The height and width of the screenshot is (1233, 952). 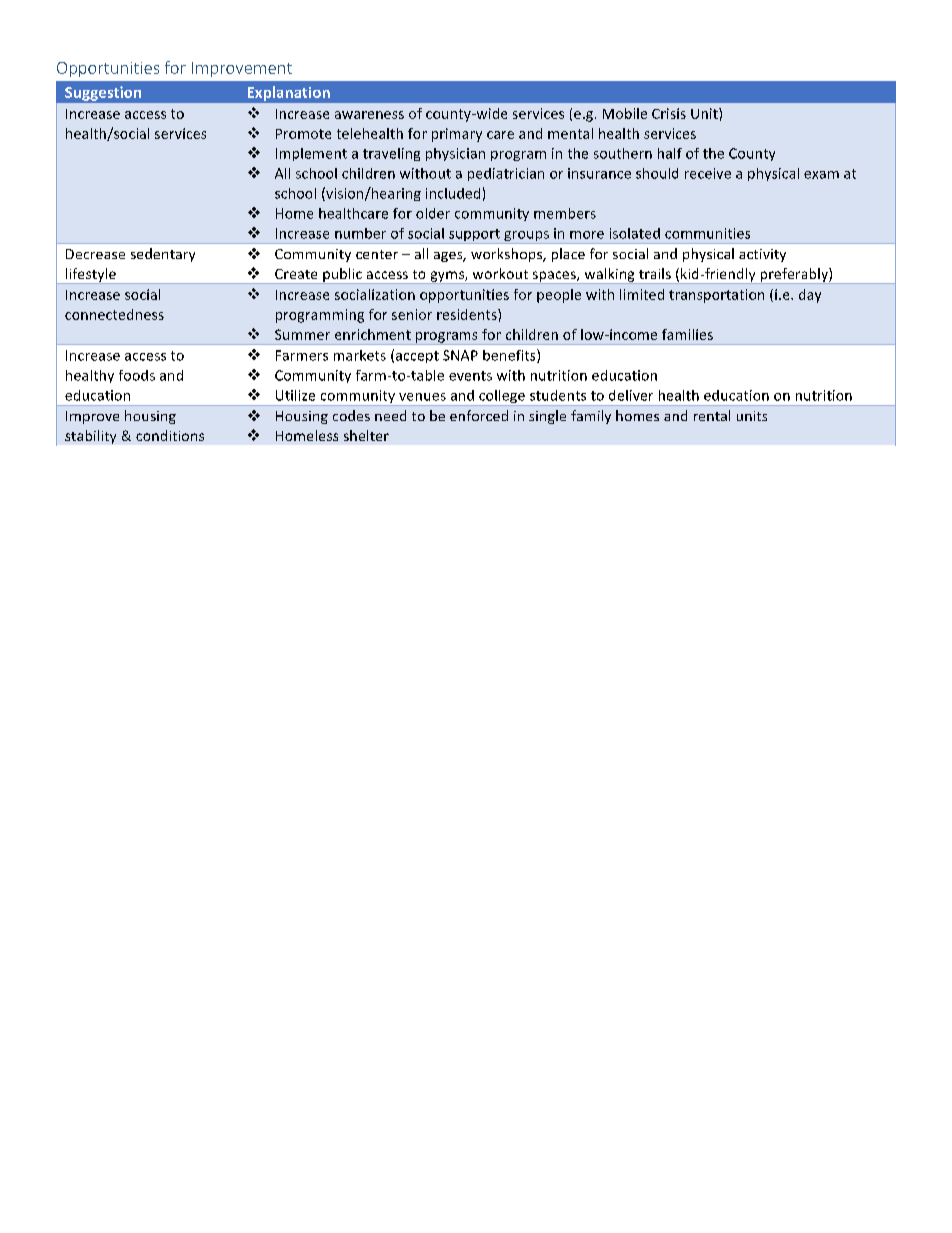 I want to click on rental, so click(x=712, y=415).
